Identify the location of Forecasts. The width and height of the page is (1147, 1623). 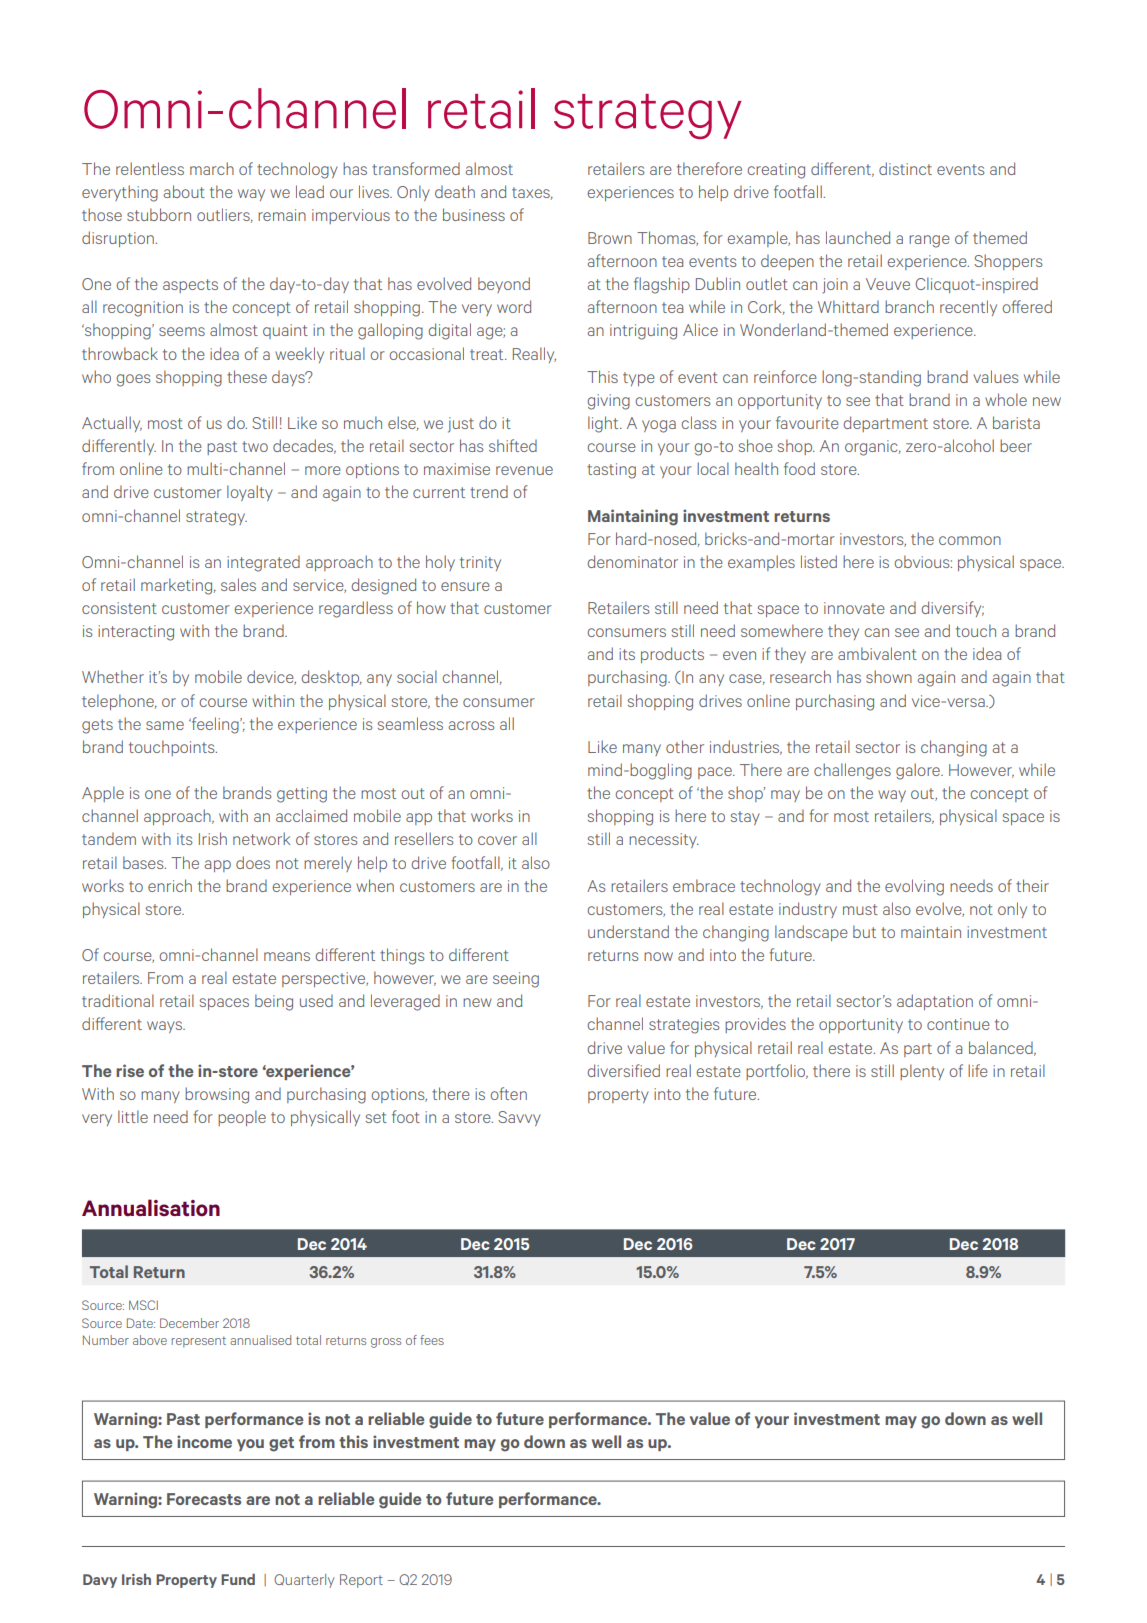
(204, 1499).
